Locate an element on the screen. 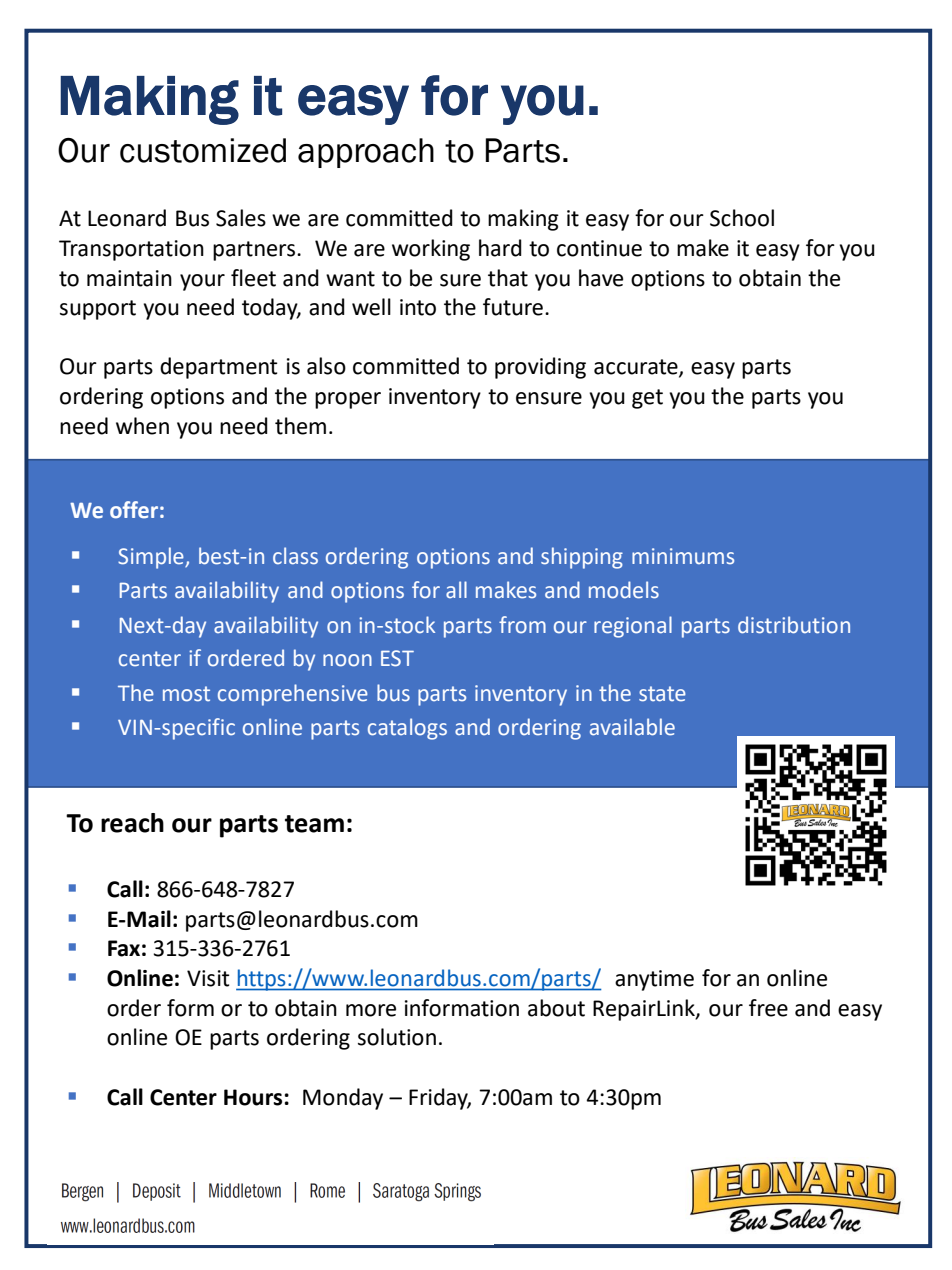  catalogs is located at coordinates (407, 729).
